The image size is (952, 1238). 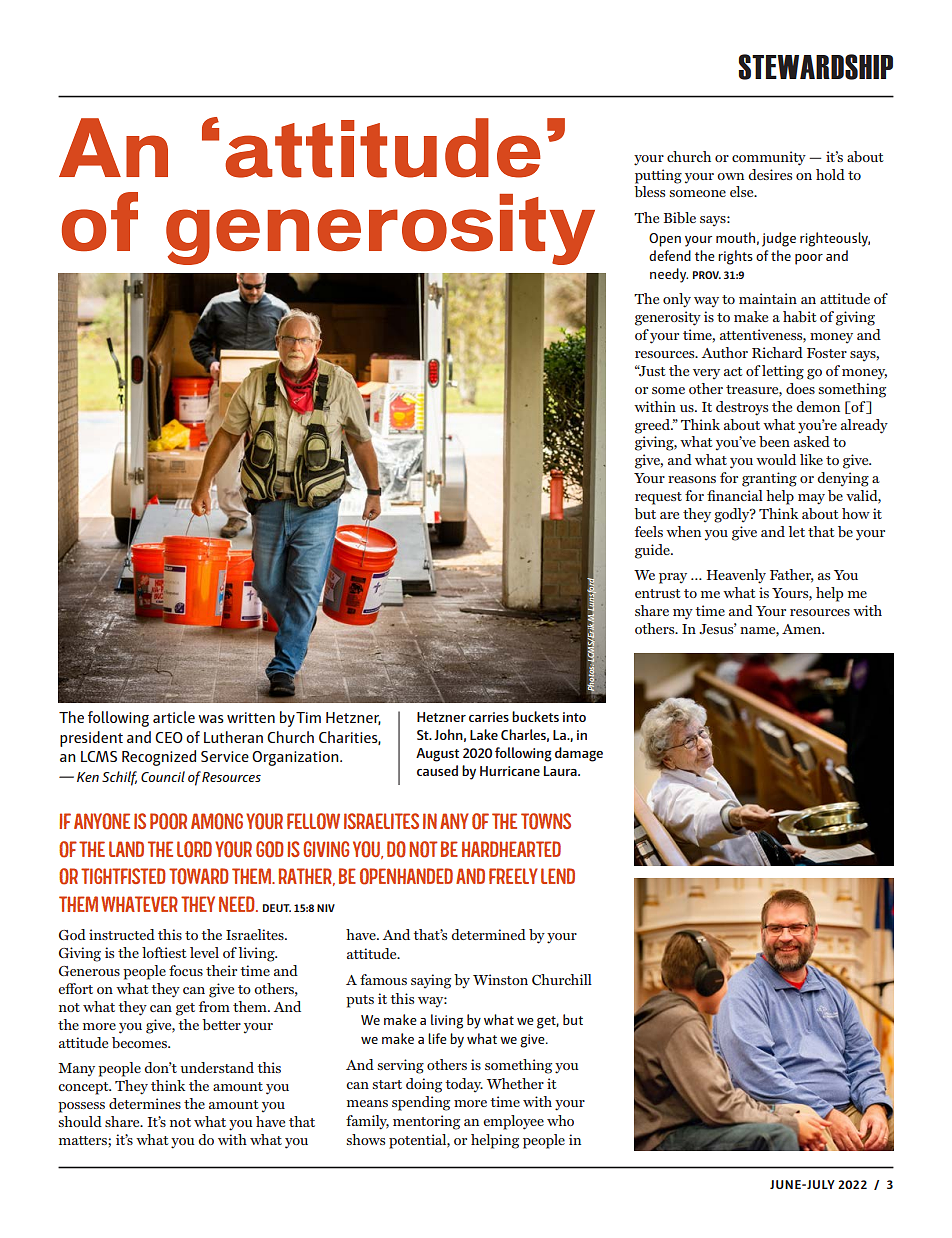 What do you see at coordinates (670, 255) in the page?
I see `defend` at bounding box center [670, 255].
